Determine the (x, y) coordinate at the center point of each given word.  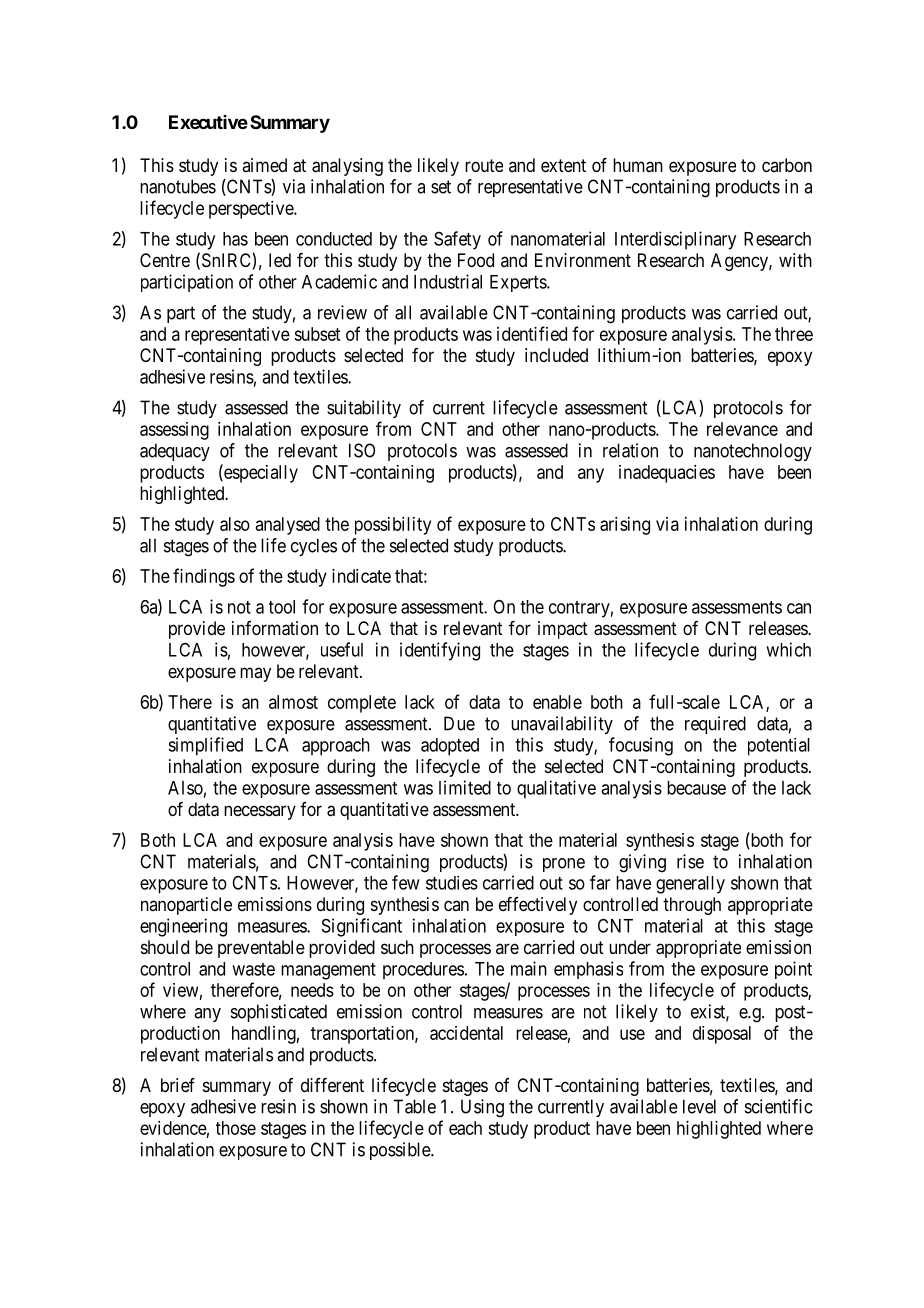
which (788, 649)
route (484, 165)
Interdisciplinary (675, 240)
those (236, 1128)
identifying (440, 651)
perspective (252, 210)
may (255, 674)
